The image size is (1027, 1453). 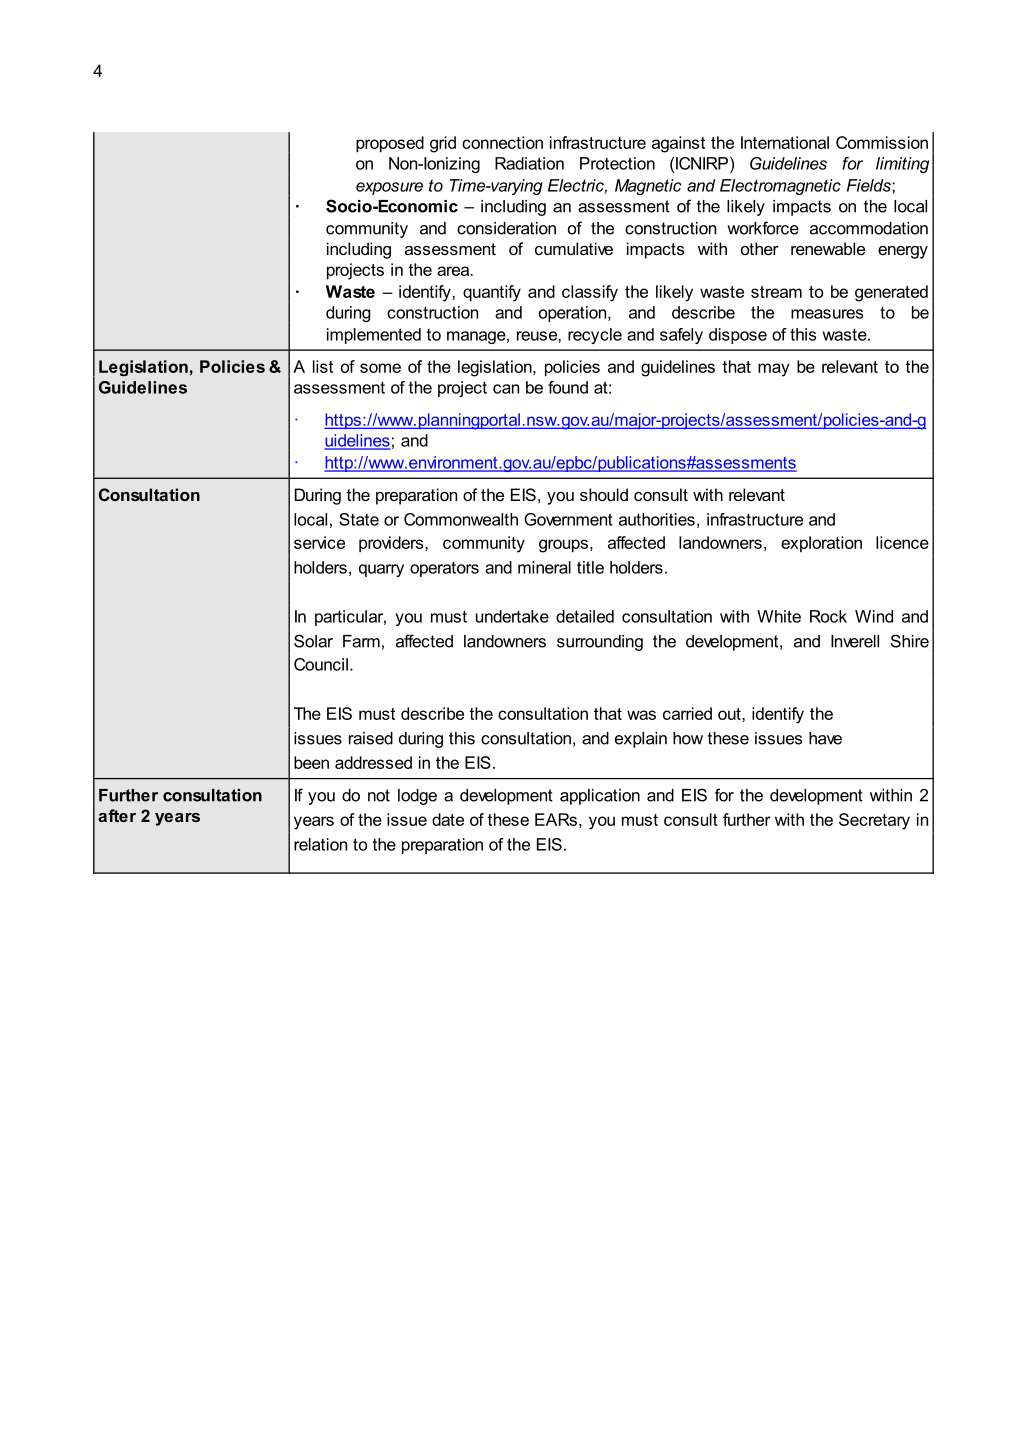 I want to click on Secretary, so click(x=874, y=821).
